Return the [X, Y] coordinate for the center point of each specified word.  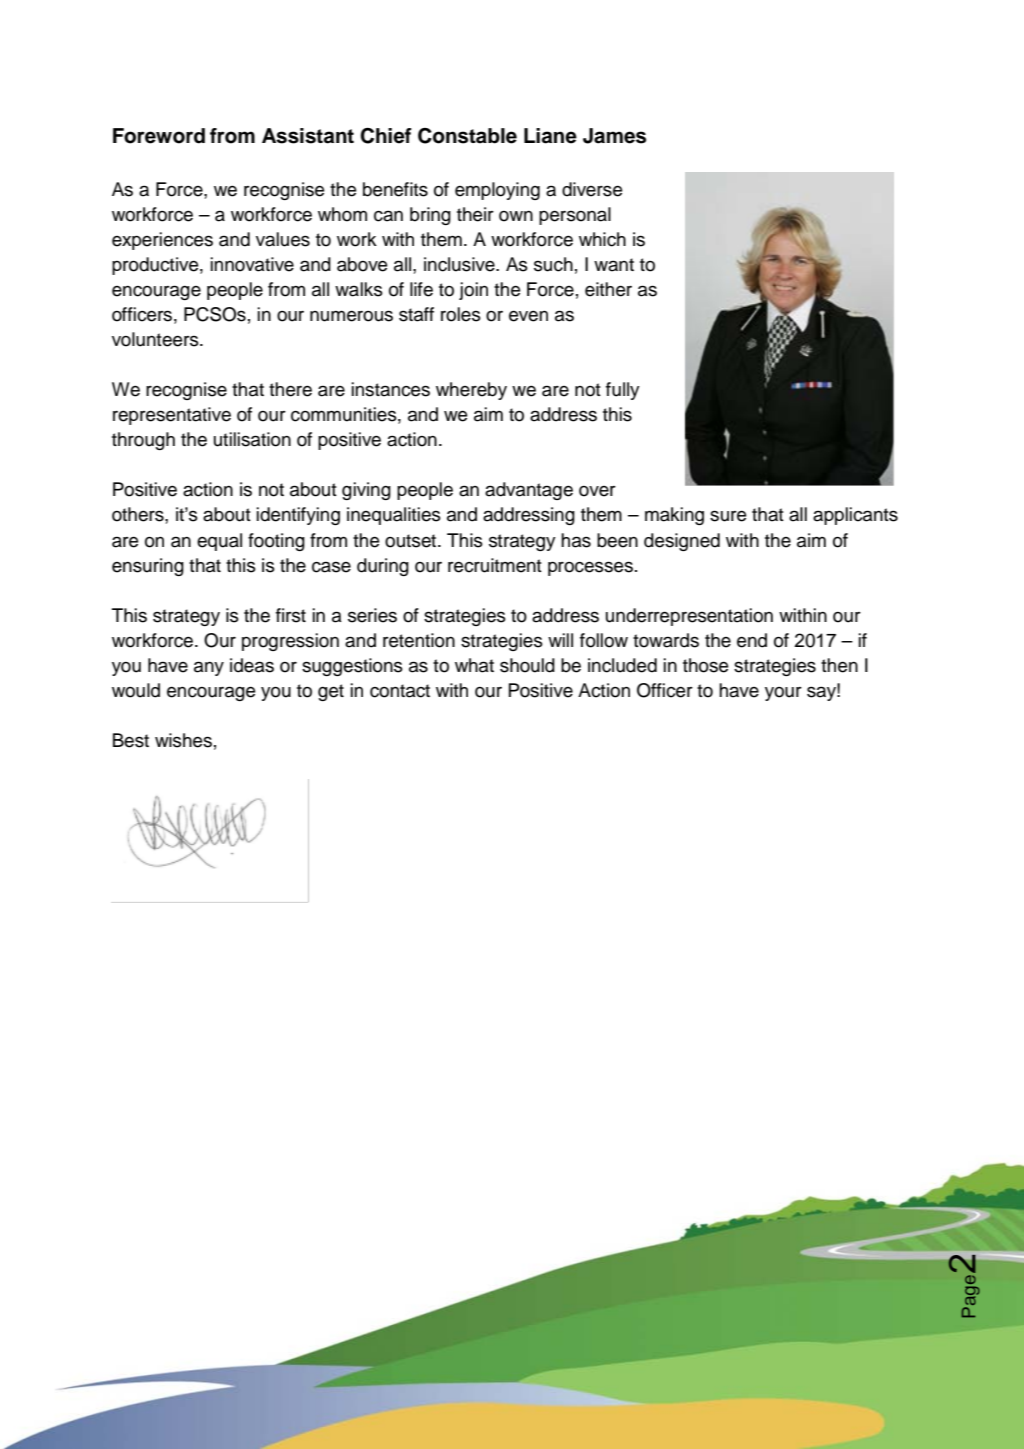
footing [276, 542]
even [528, 316]
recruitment [495, 565]
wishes [183, 740]
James [614, 136]
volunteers [156, 339]
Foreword [159, 136]
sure [728, 516]
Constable [467, 136]
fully [623, 391]
